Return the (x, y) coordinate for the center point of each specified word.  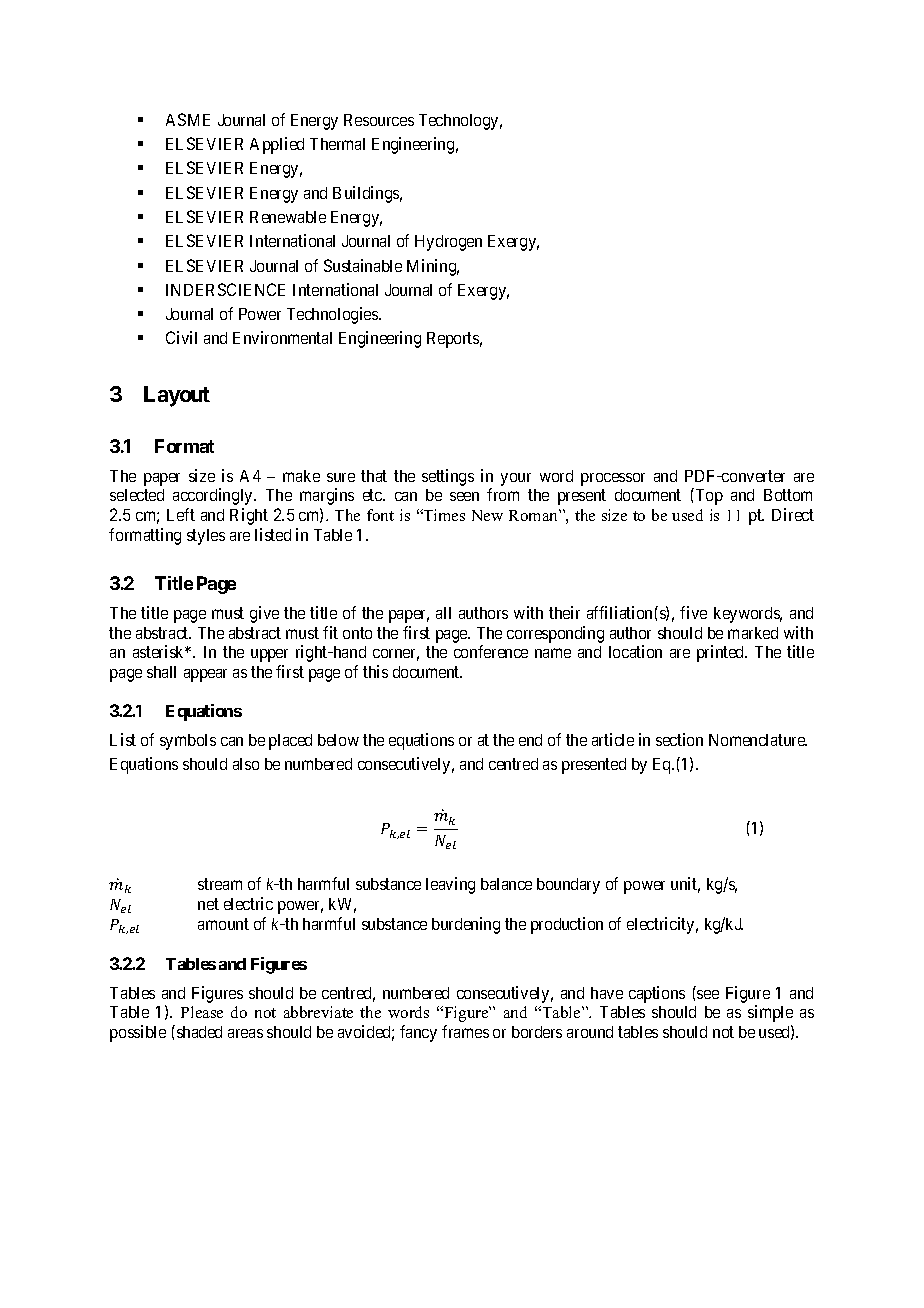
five (693, 612)
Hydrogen (448, 243)
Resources (379, 120)
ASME (188, 119)
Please (202, 1012)
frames (465, 1031)
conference (491, 651)
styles (206, 537)
